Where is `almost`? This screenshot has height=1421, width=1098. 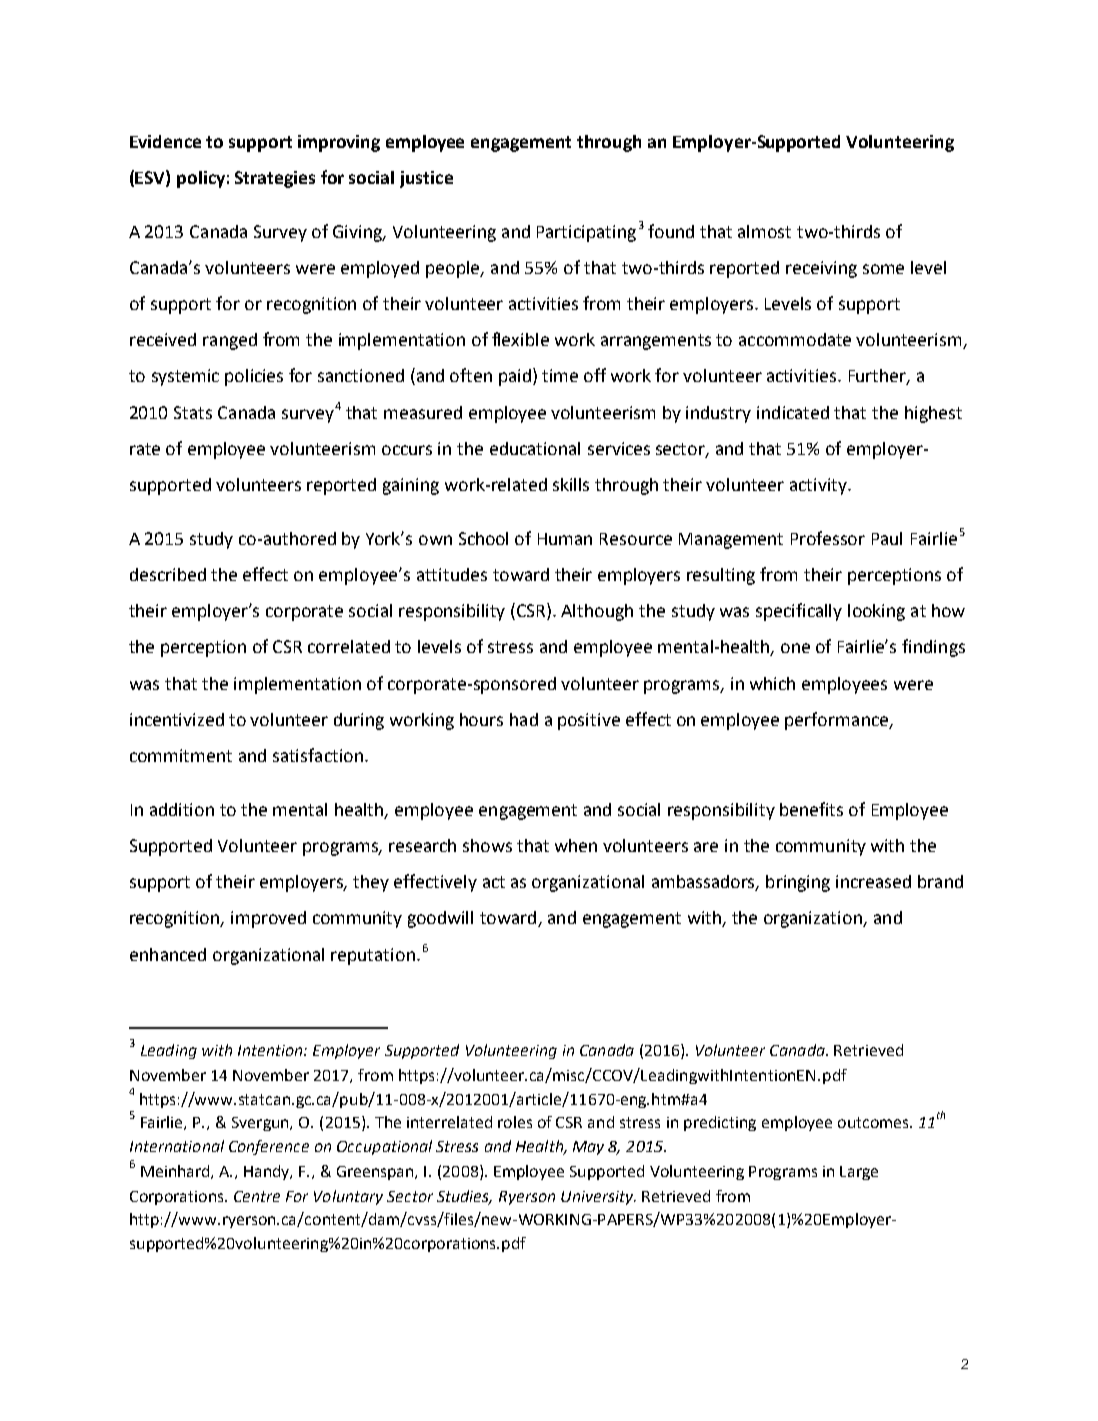
almost is located at coordinates (764, 231).
